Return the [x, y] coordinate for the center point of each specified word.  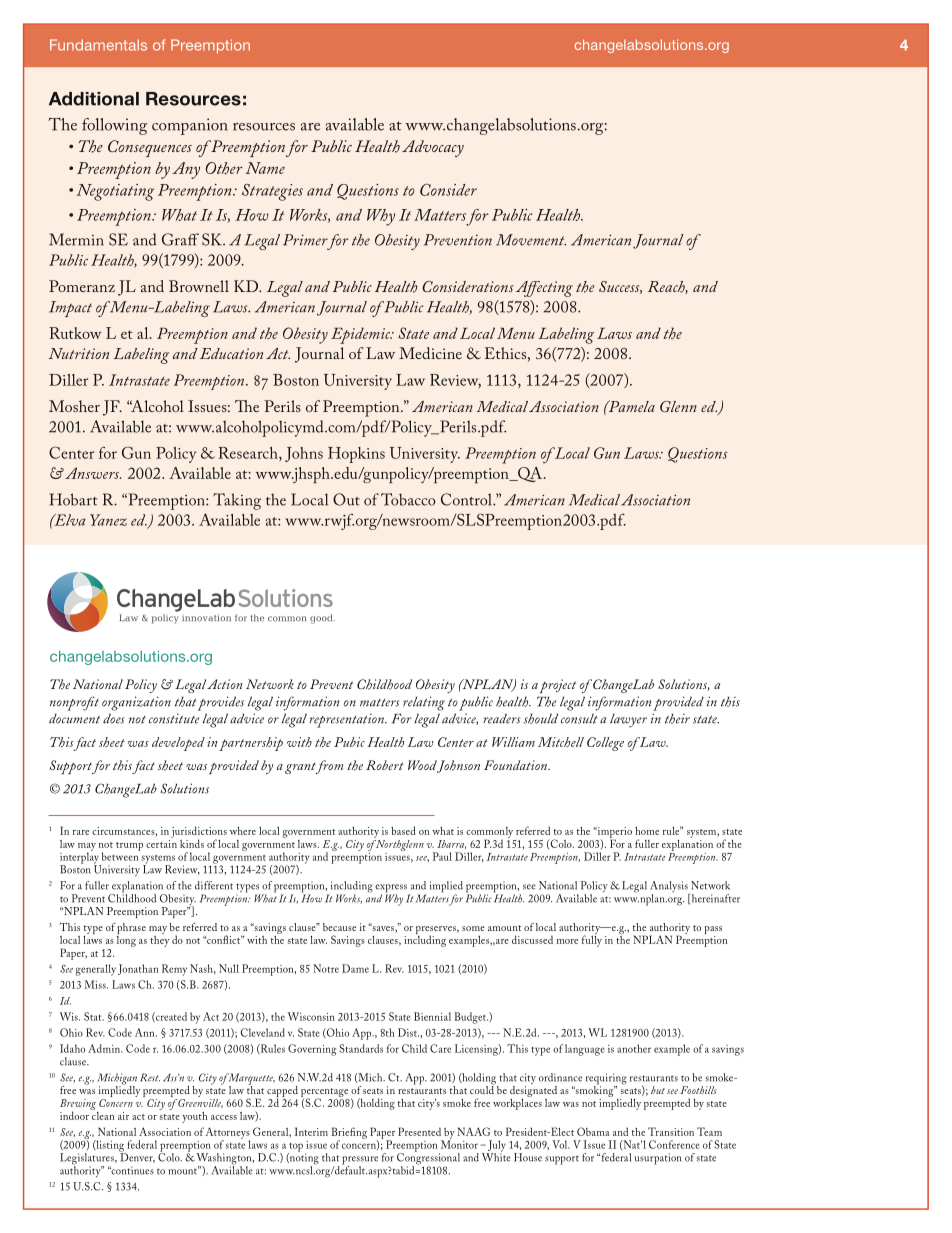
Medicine [430, 353]
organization [136, 703]
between [121, 855]
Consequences [150, 148]
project [558, 686]
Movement [531, 240]
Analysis [670, 888]
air [123, 1116]
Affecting [544, 289]
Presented [419, 1131]
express [392, 889]
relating [424, 703]
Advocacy [433, 148]
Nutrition [78, 353]
